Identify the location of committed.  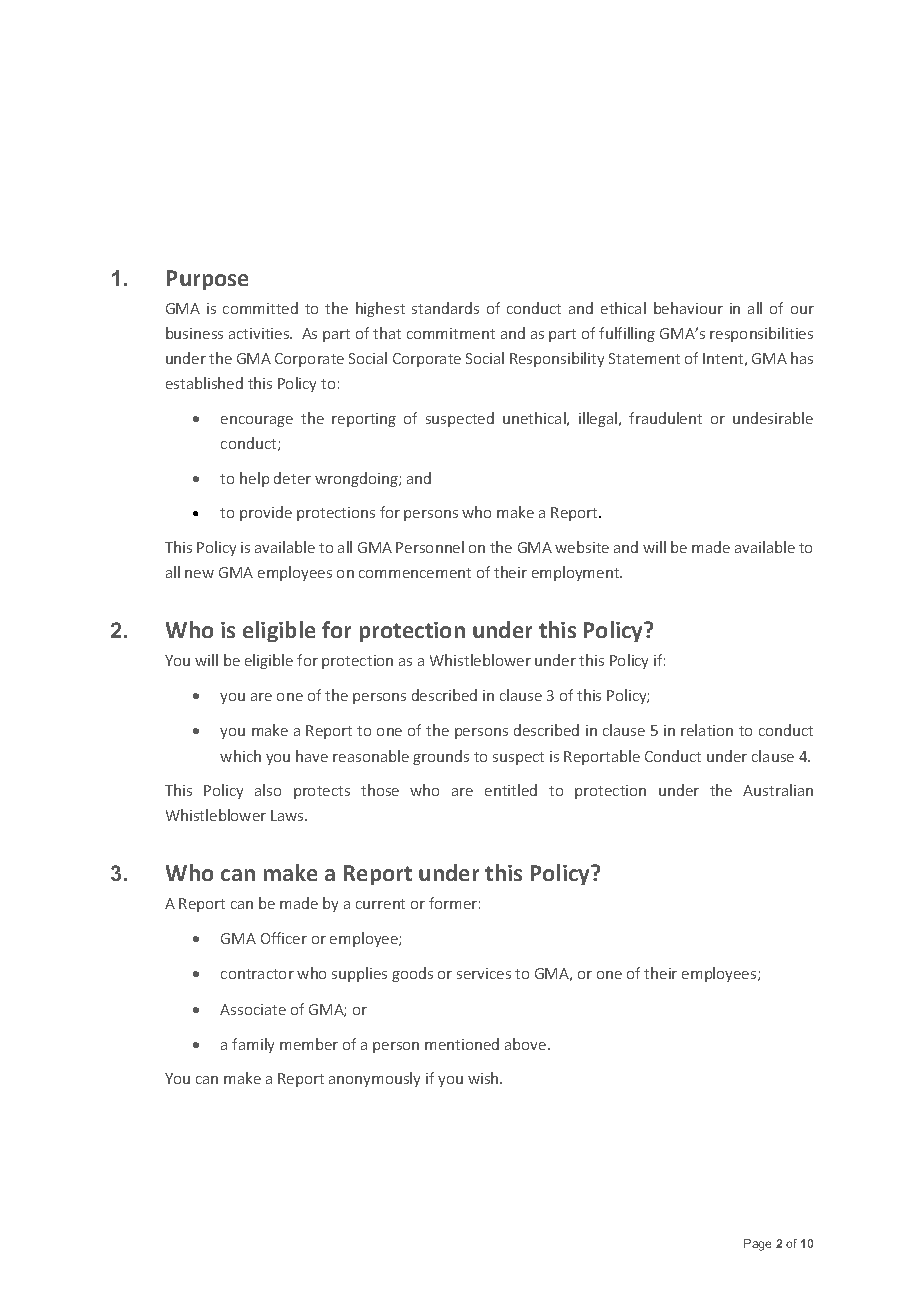
(260, 308).
